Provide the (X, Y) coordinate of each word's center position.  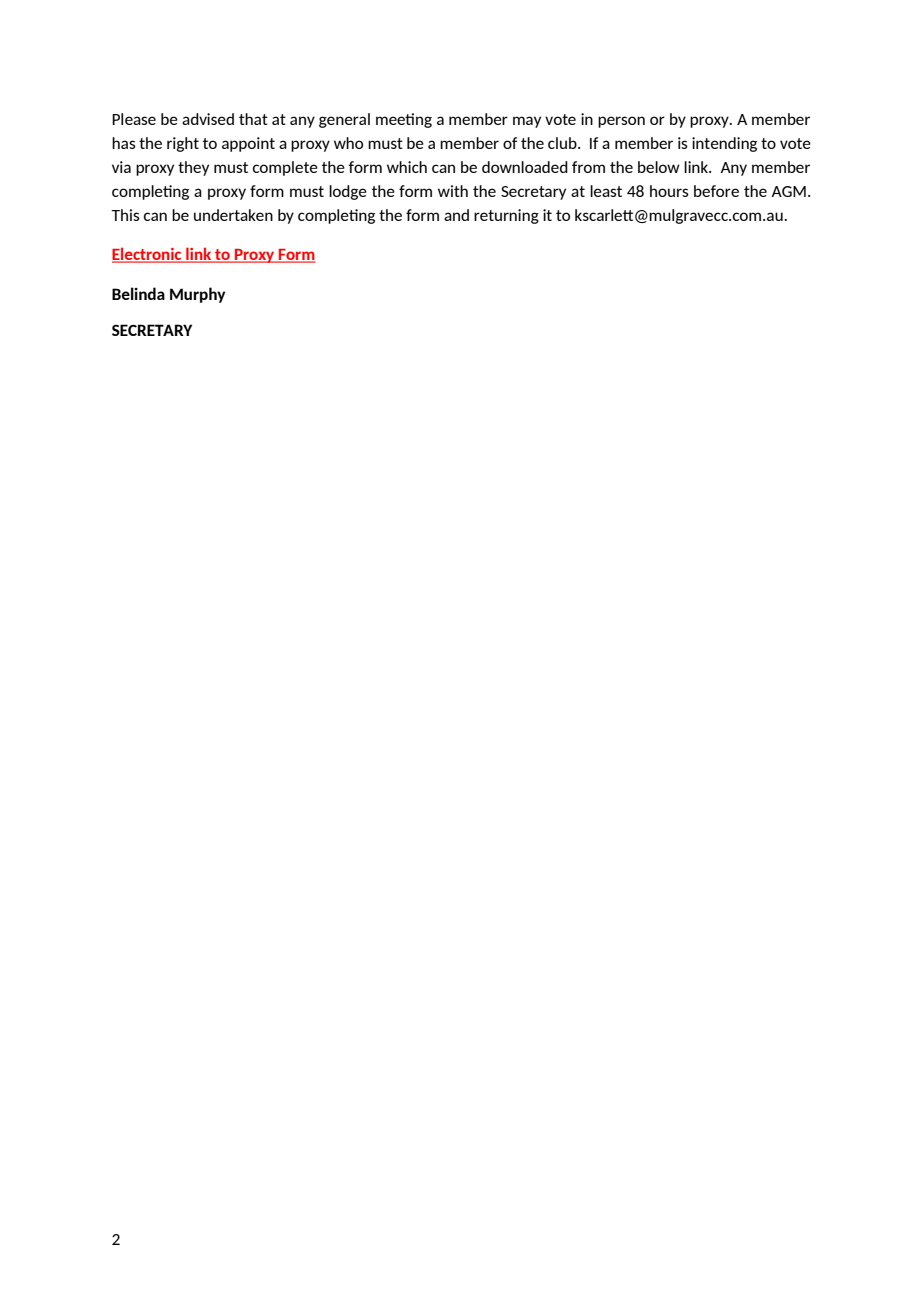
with (453, 191)
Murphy (197, 295)
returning (506, 216)
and (456, 215)
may (527, 122)
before (716, 191)
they (193, 168)
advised (208, 119)
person (621, 122)
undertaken (233, 215)
